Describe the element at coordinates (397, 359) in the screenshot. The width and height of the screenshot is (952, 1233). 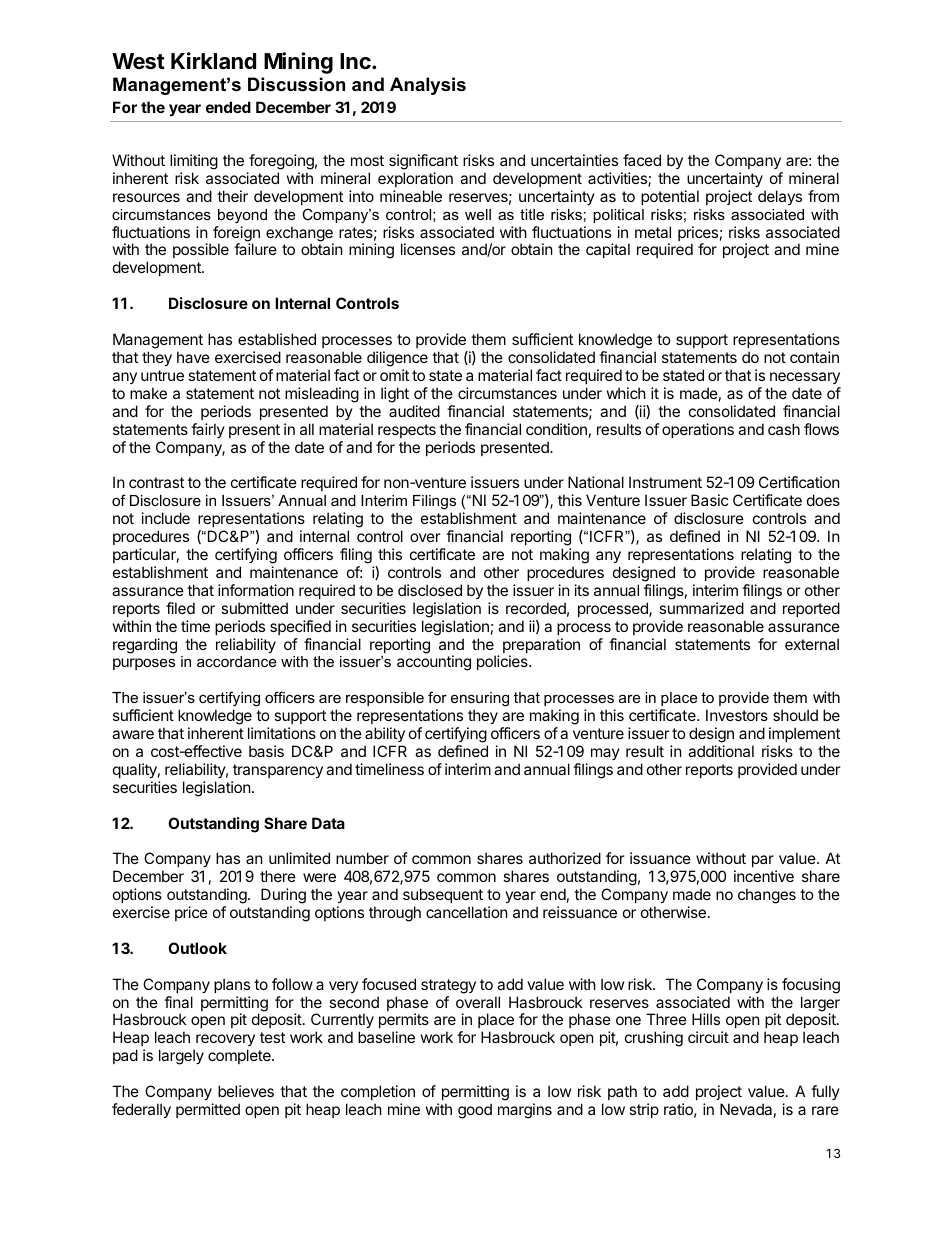
I see `diligence` at that location.
